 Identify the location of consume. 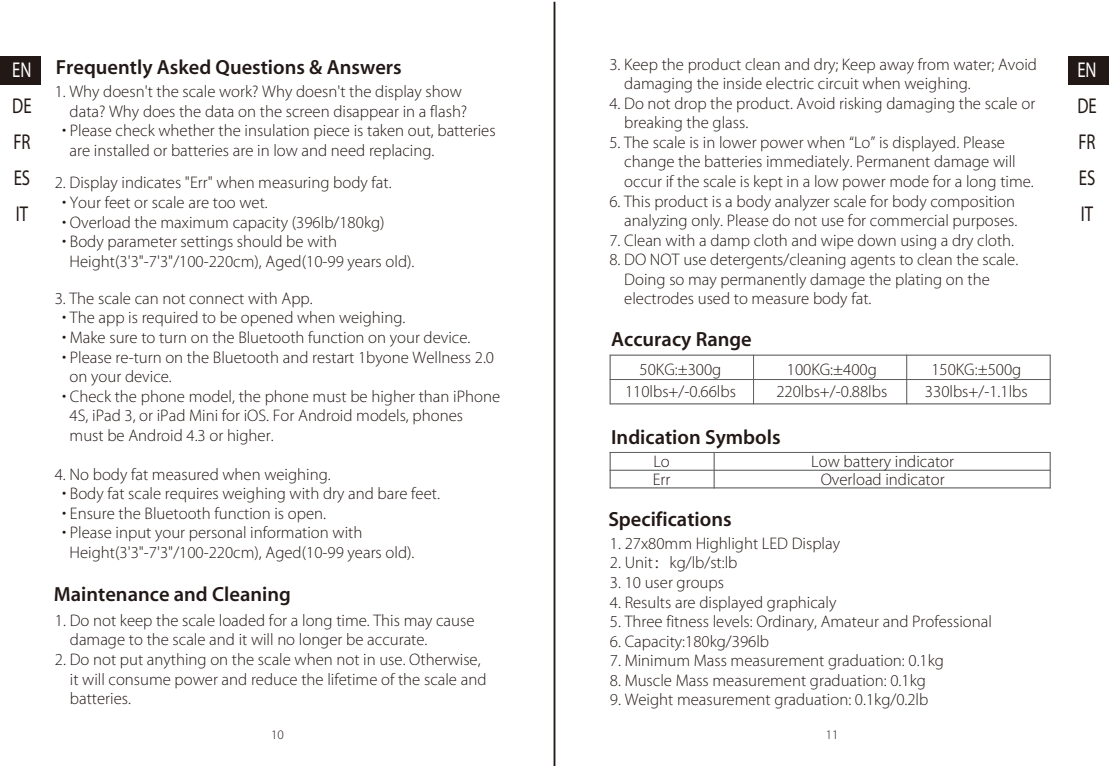
(139, 680).
